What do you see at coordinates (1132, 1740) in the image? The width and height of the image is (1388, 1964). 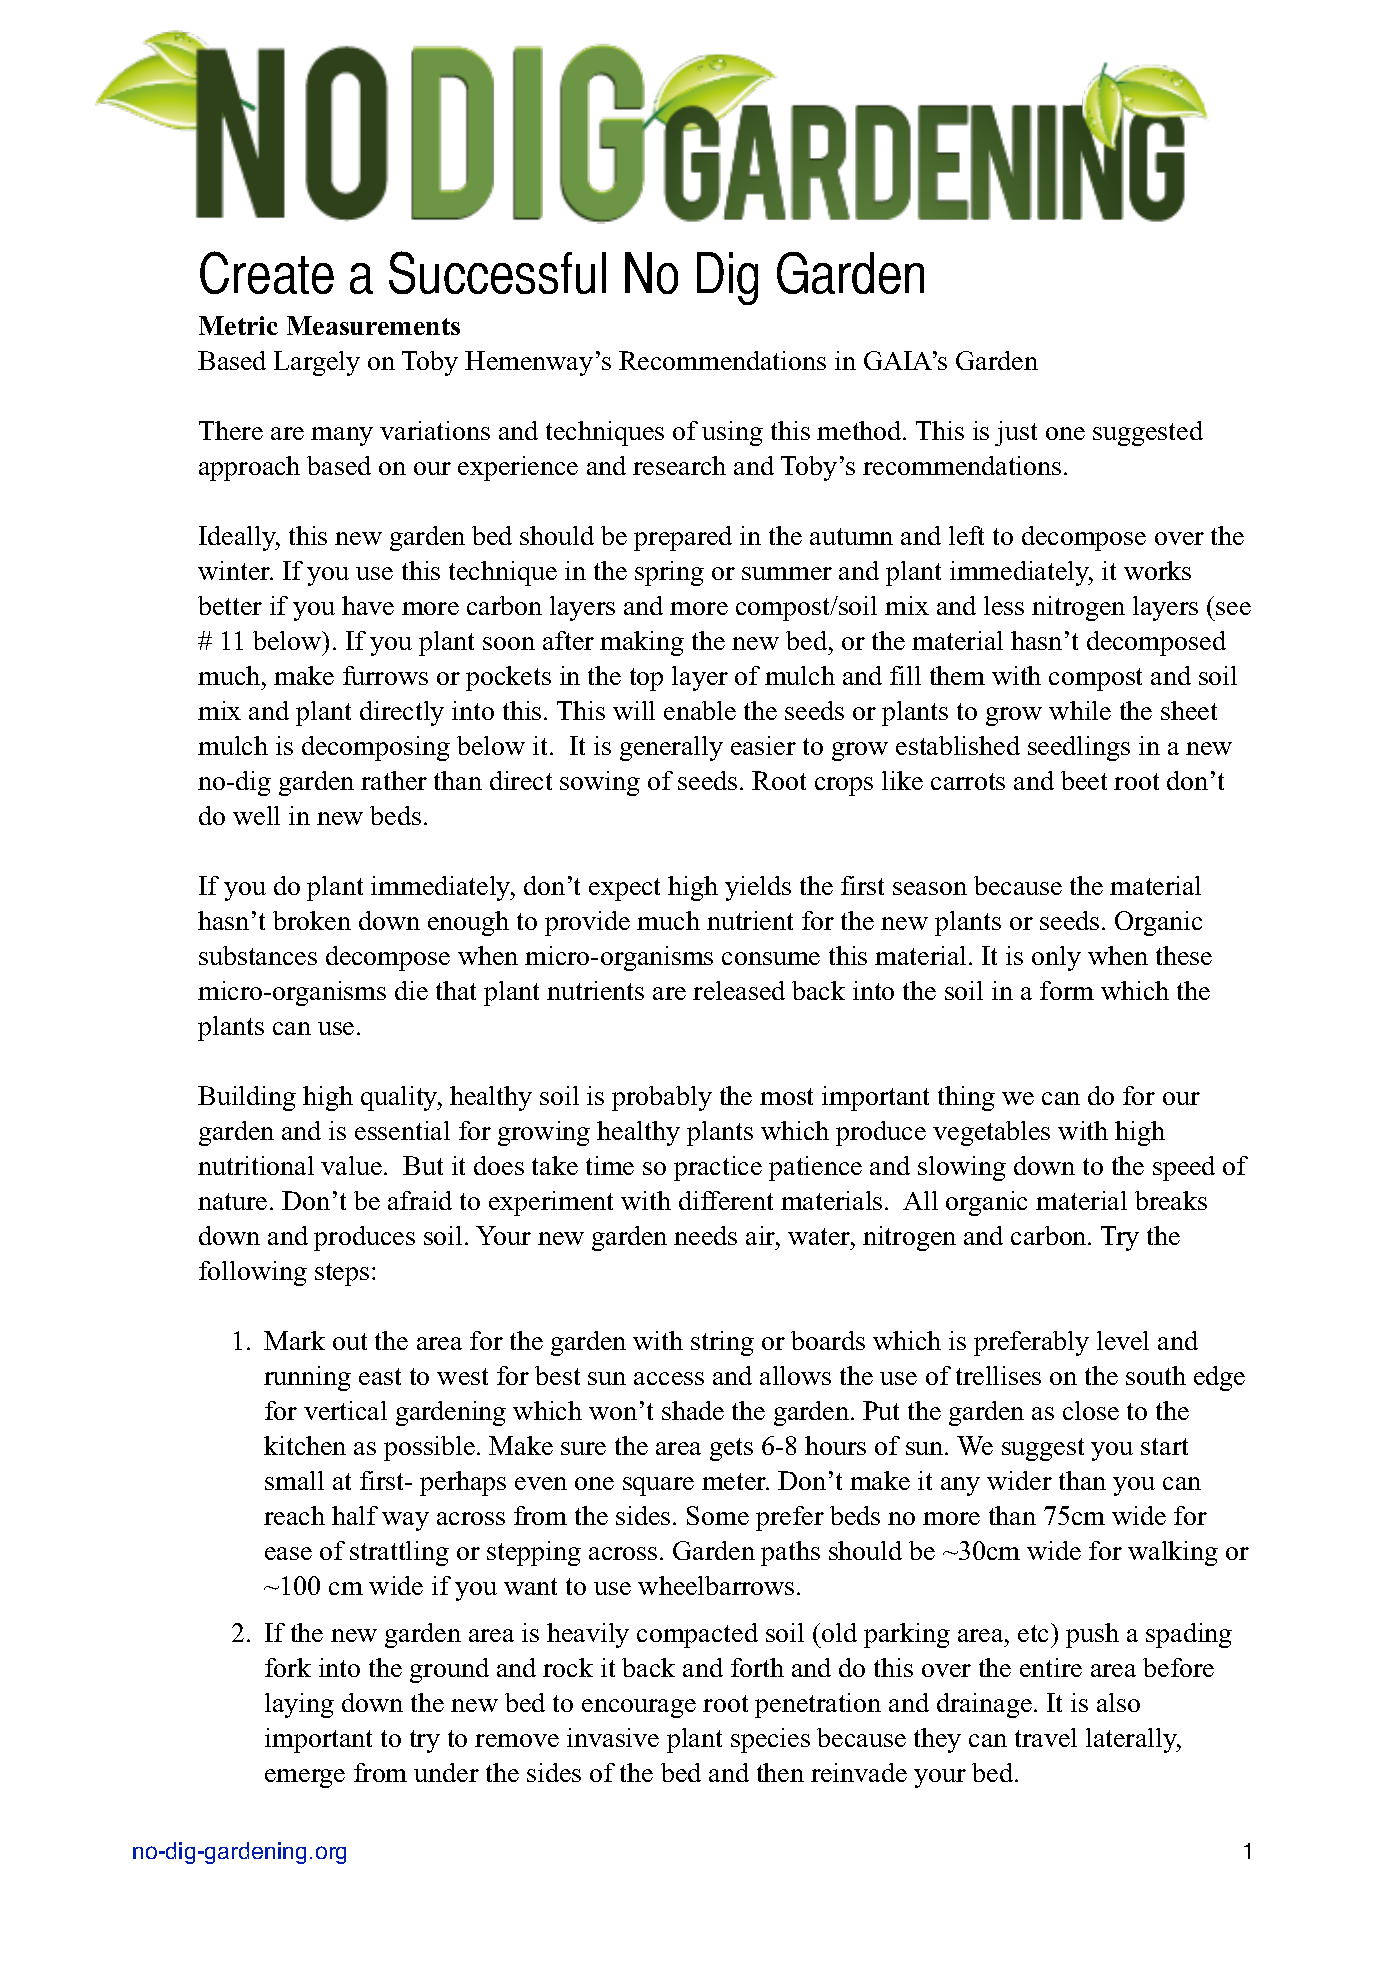 I see `laterally` at bounding box center [1132, 1740].
